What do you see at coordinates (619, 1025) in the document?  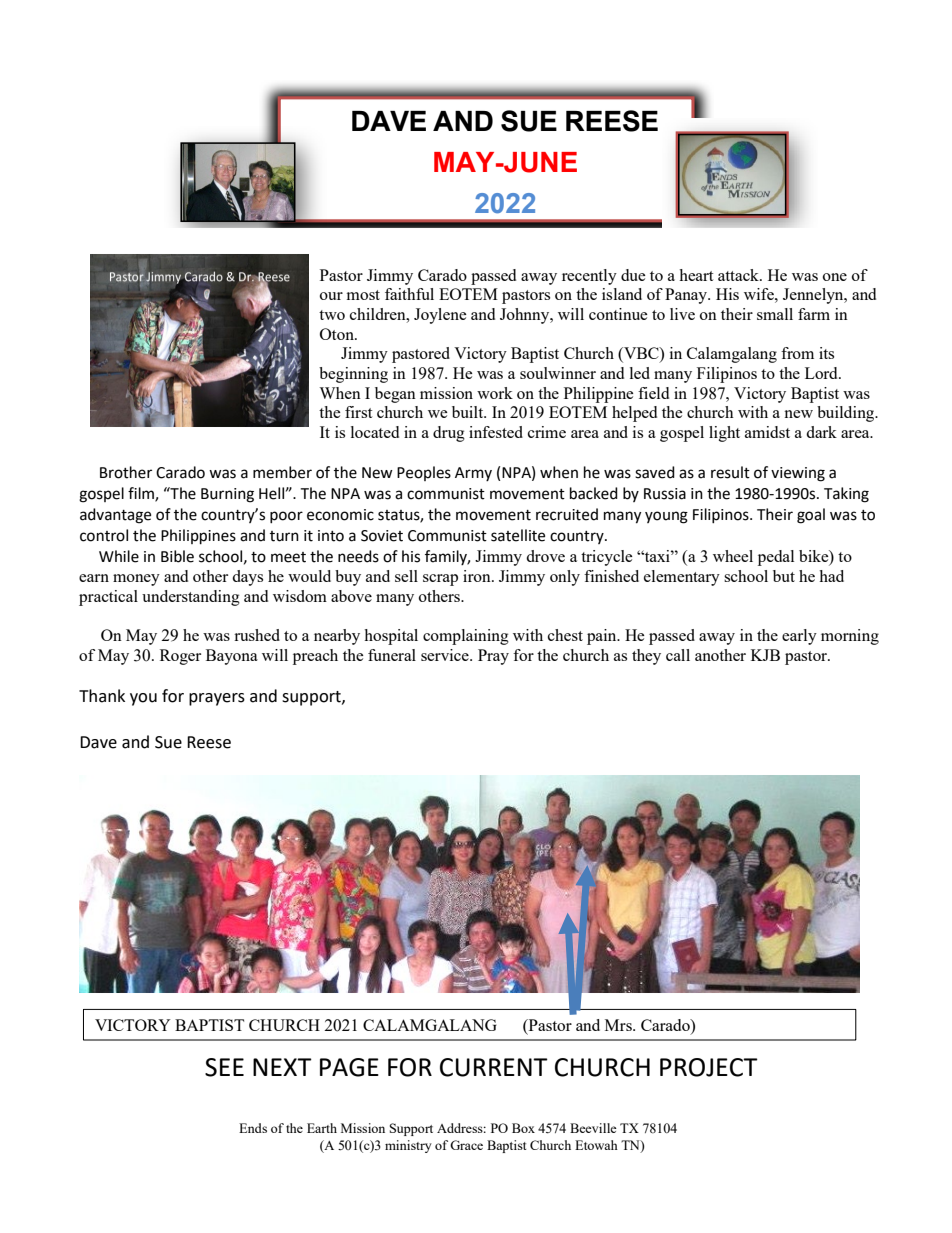 I see `Mrs` at bounding box center [619, 1025].
